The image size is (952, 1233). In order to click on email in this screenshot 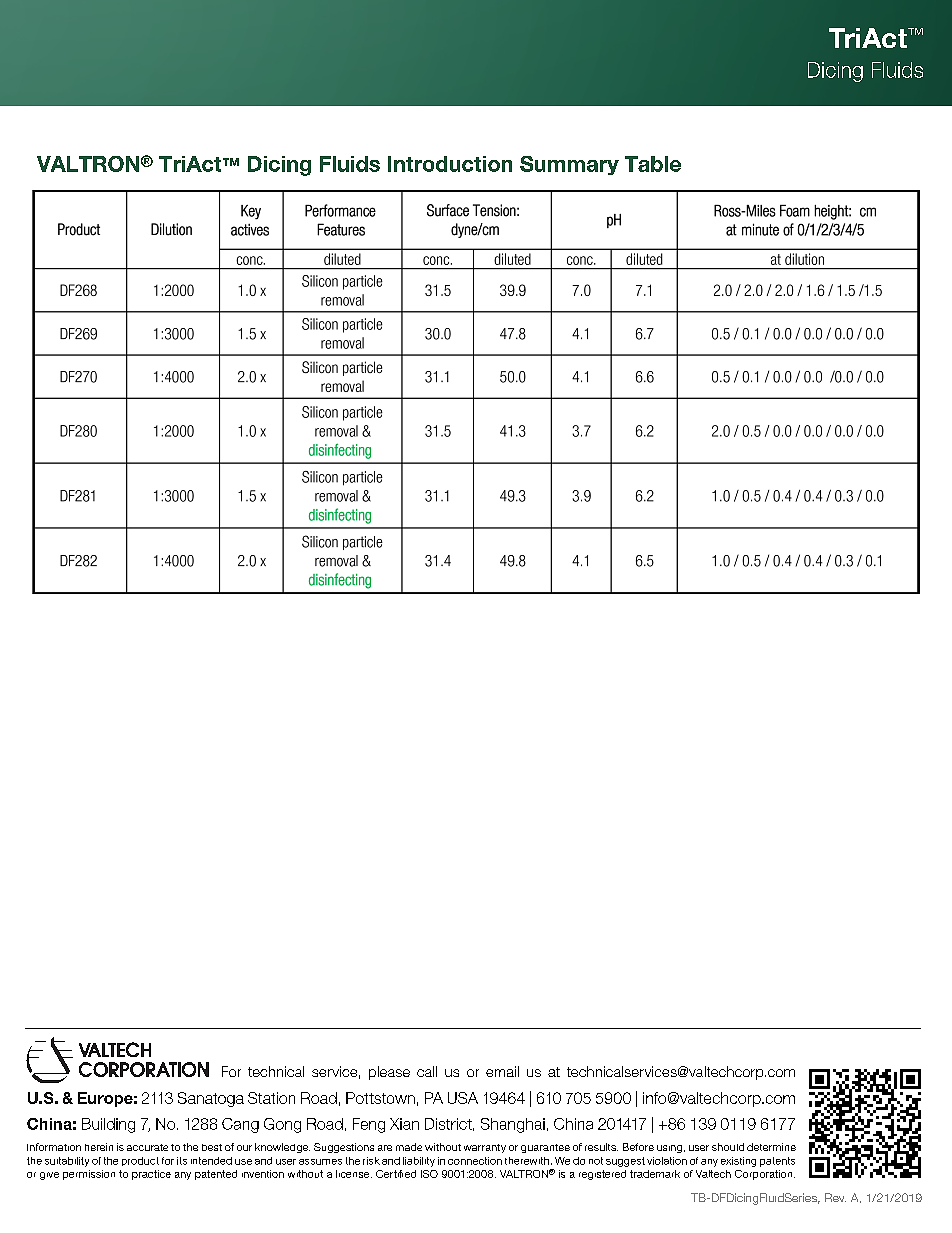, I will do `click(502, 1071)`.
